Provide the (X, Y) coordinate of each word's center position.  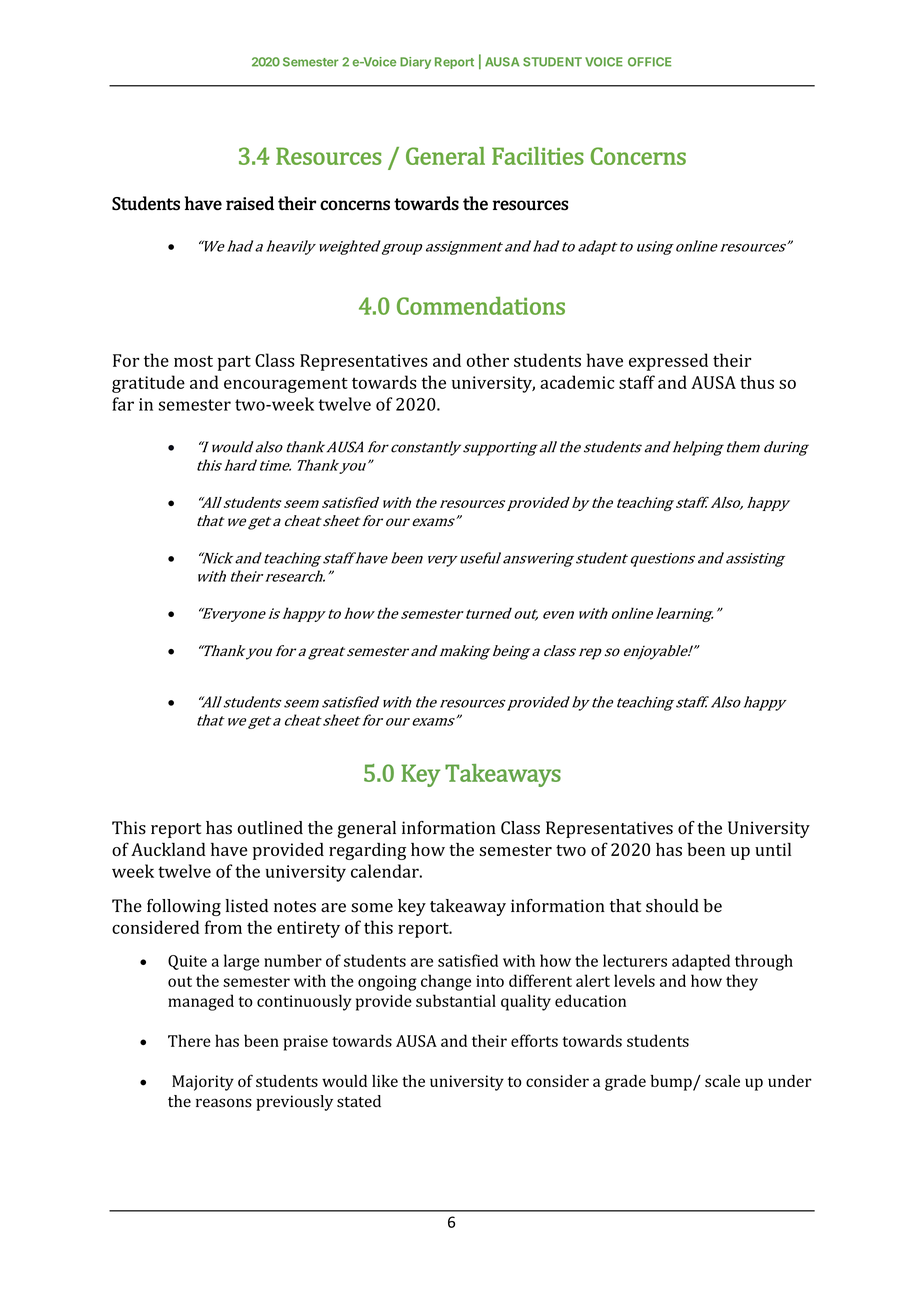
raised (250, 203)
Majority (203, 1083)
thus (757, 382)
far (123, 404)
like (385, 1081)
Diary (415, 63)
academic (577, 382)
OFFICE (649, 62)
